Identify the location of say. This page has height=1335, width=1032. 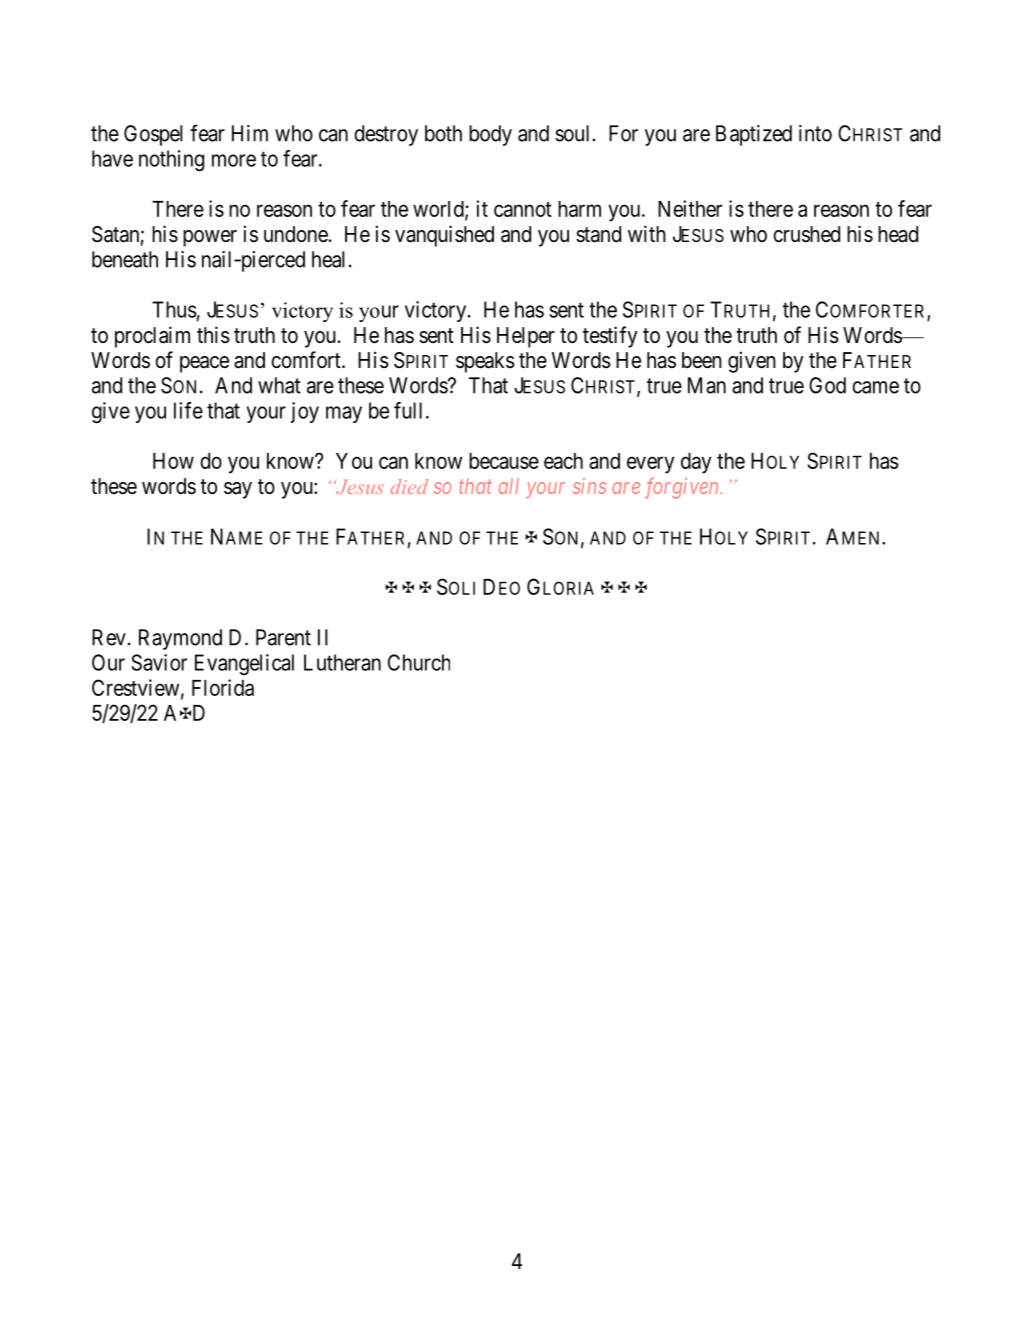
(238, 490).
